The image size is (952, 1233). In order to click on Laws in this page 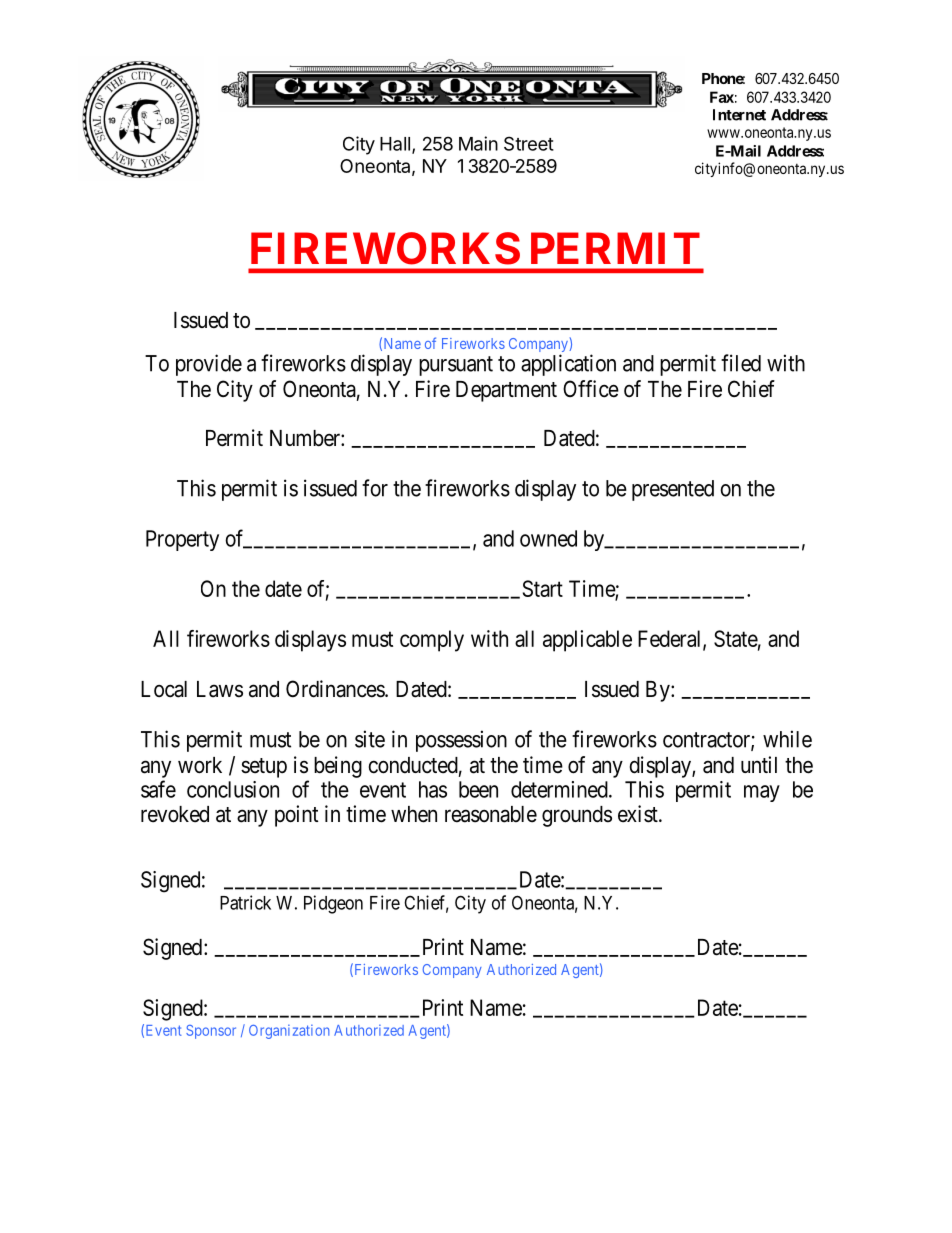, I will do `click(220, 689)`.
